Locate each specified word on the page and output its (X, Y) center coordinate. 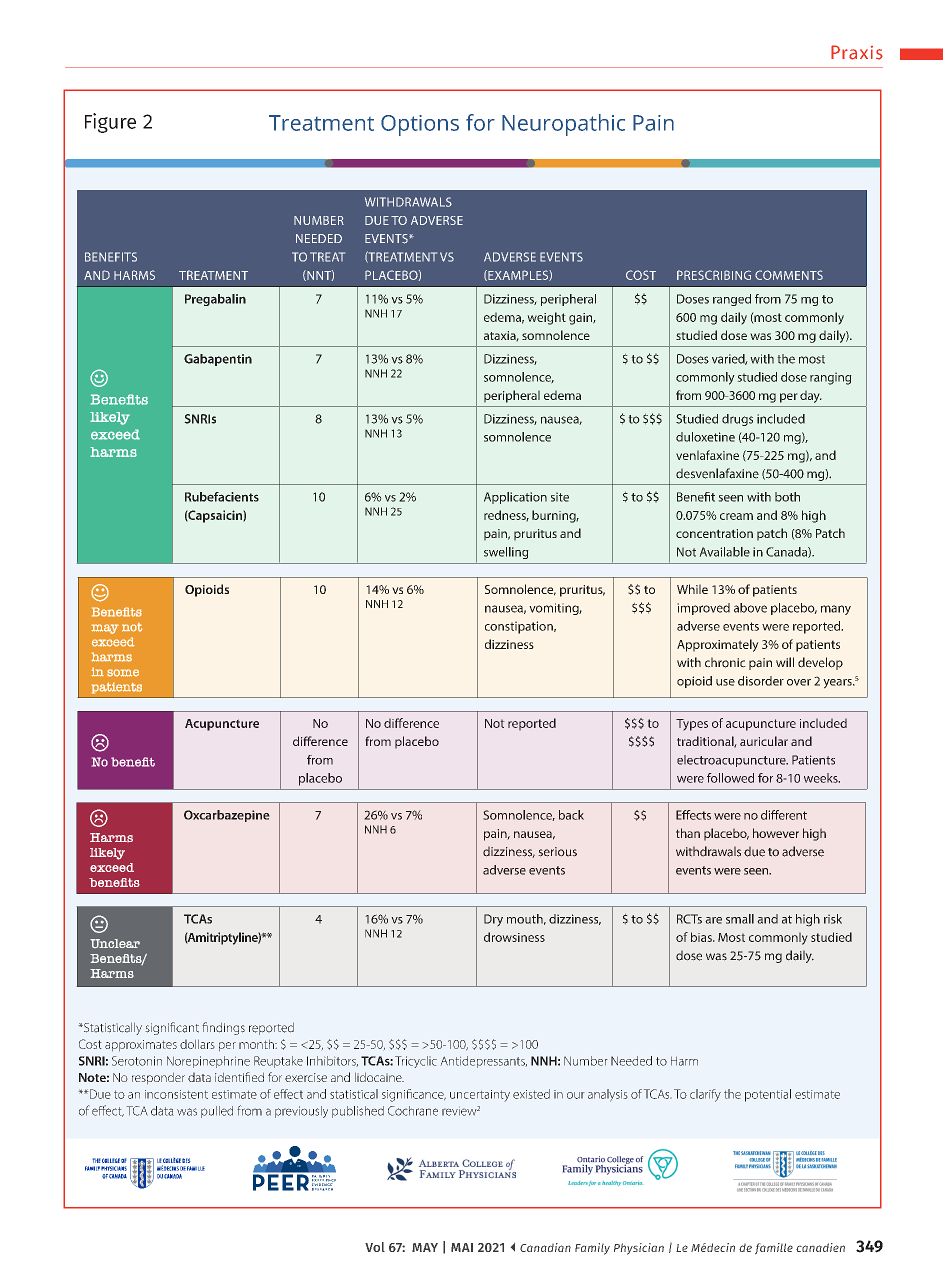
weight (546, 318)
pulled (217, 1112)
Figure (110, 123)
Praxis (857, 52)
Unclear (115, 943)
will (785, 662)
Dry (493, 920)
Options (420, 125)
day (811, 396)
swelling (506, 553)
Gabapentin (218, 360)
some (123, 673)
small (740, 919)
